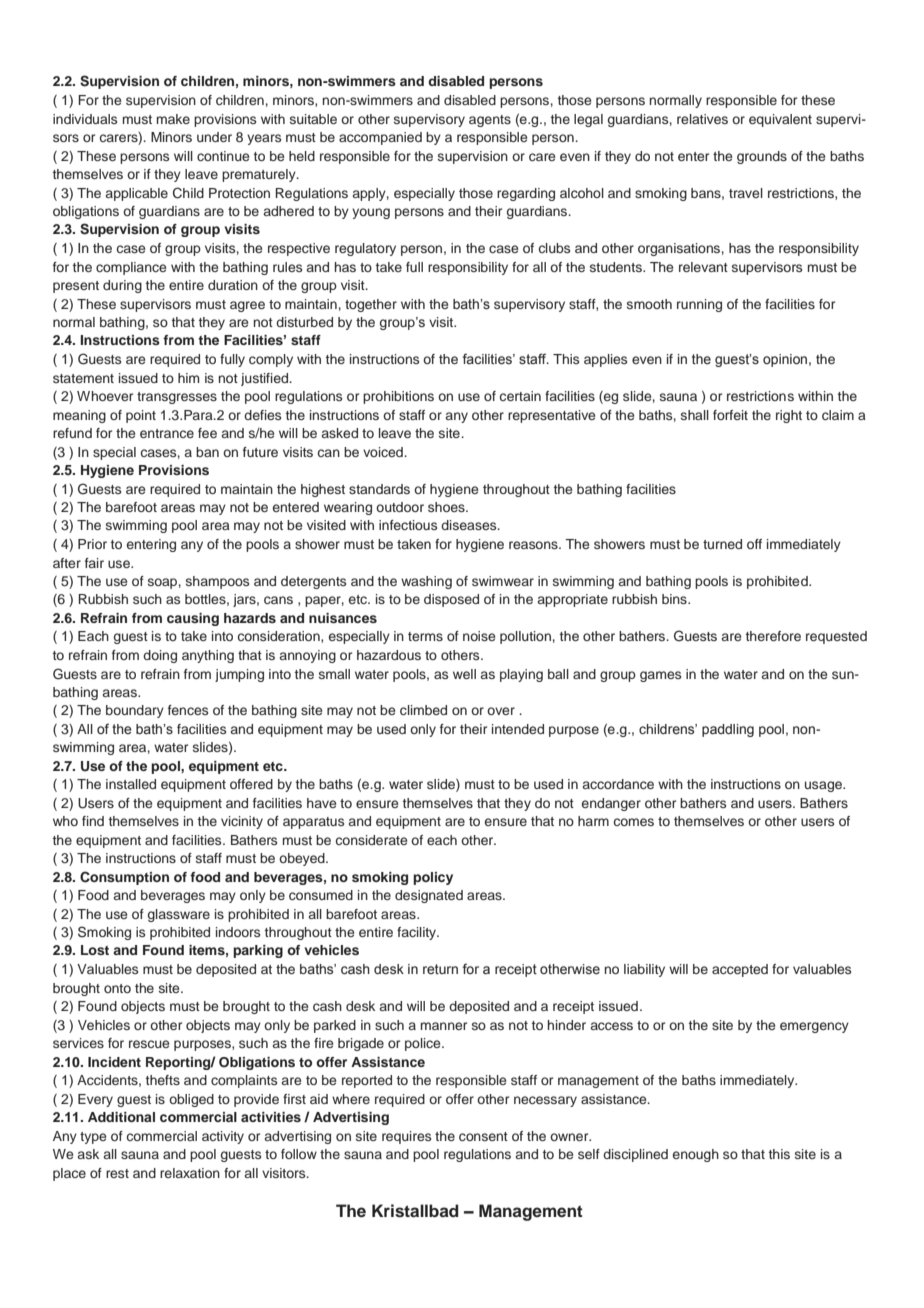 This screenshot has height=1308, width=924. What do you see at coordinates (696, 1155) in the screenshot?
I see `enough` at bounding box center [696, 1155].
